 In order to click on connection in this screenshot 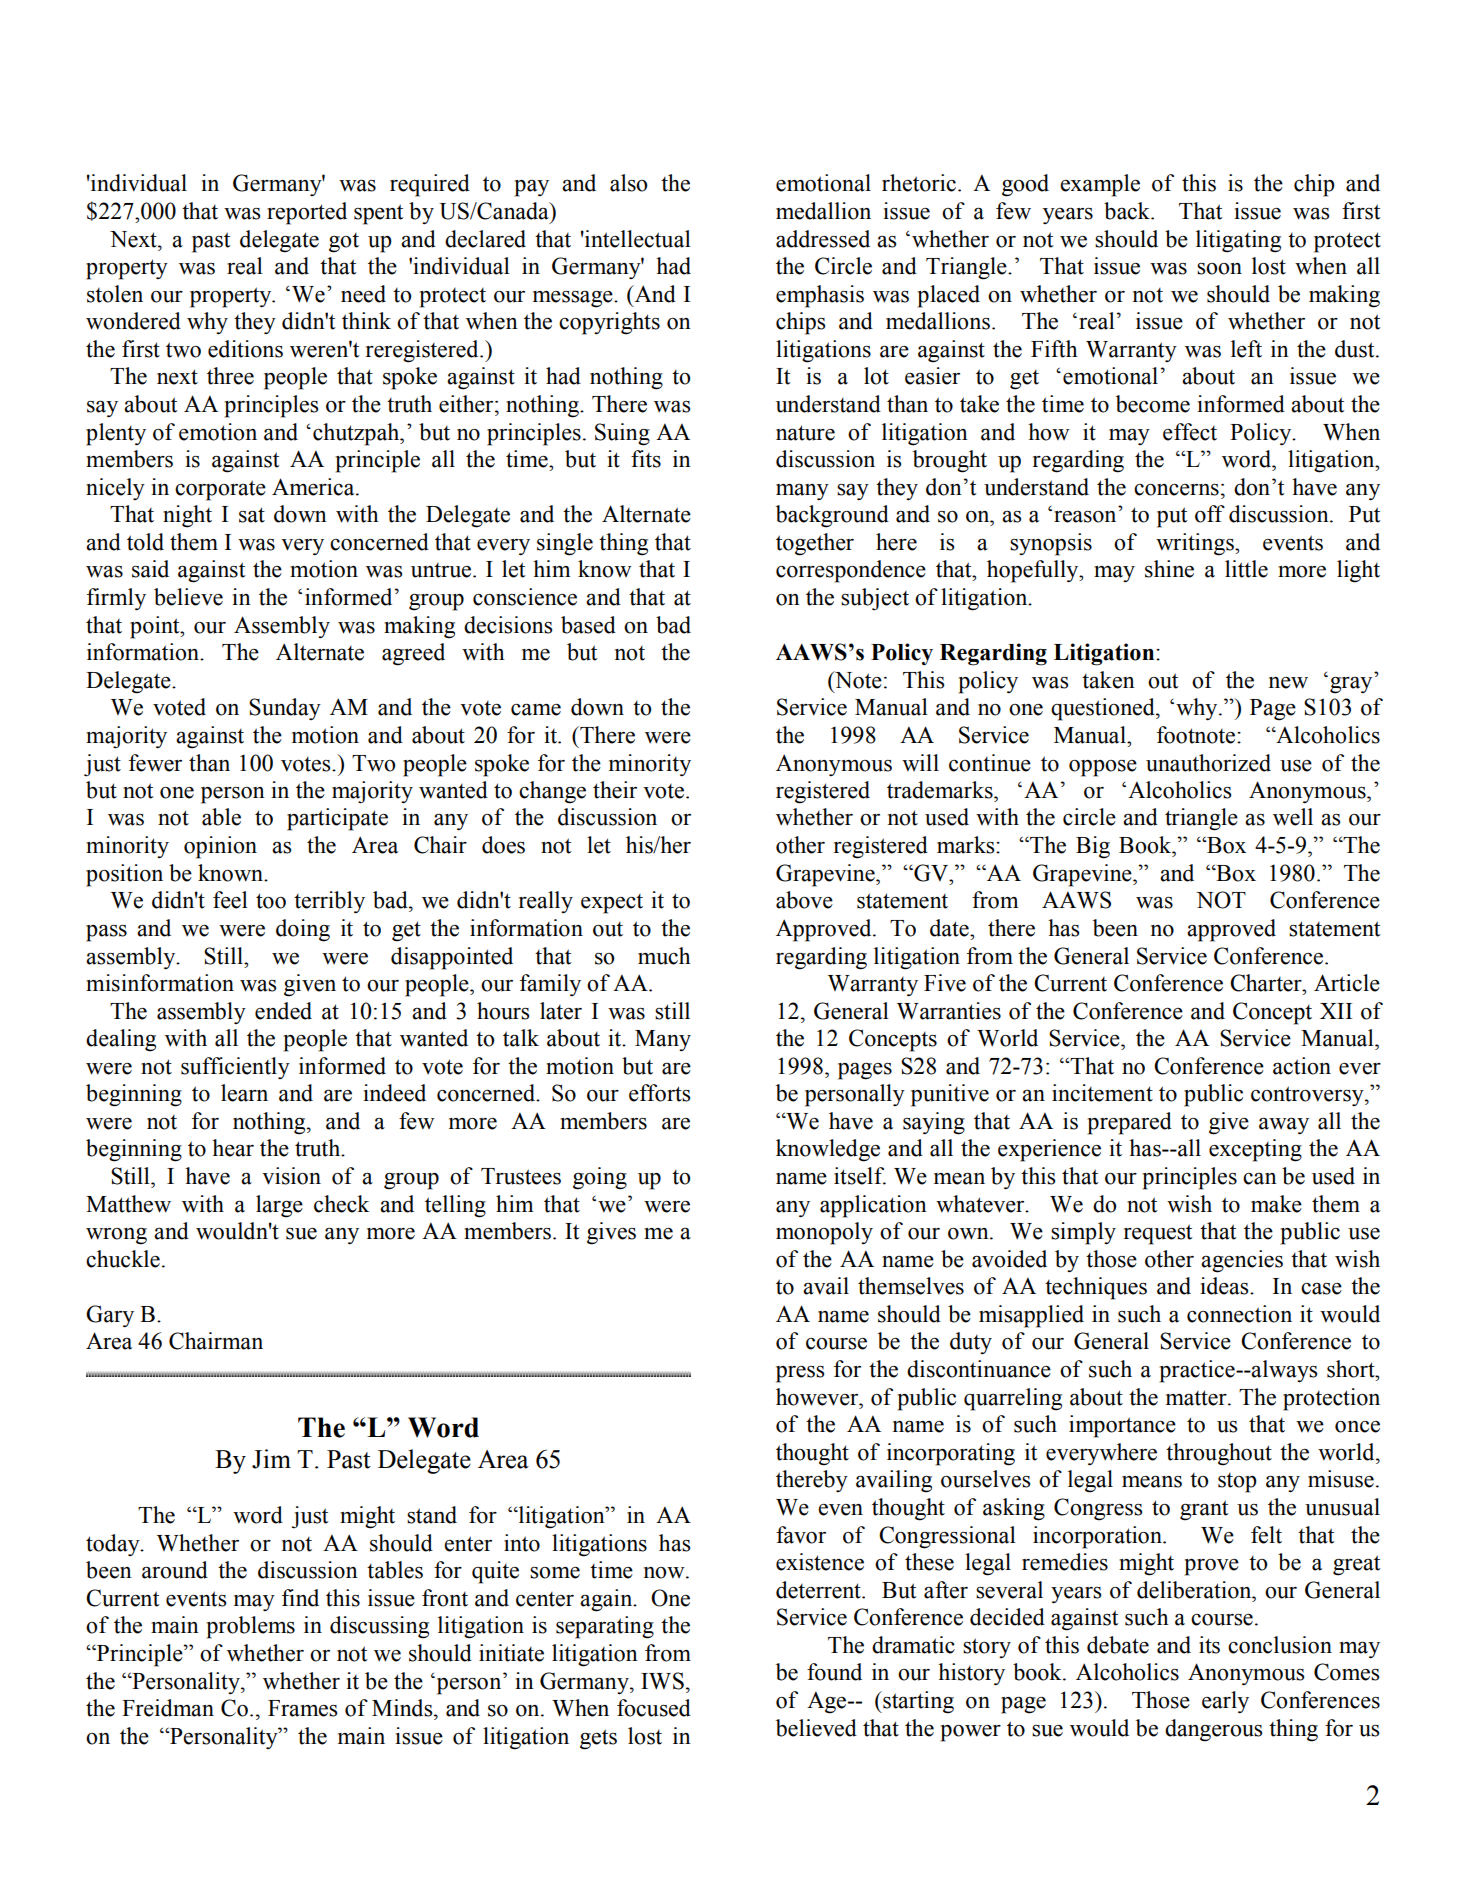, I will do `click(1239, 1314)`.
